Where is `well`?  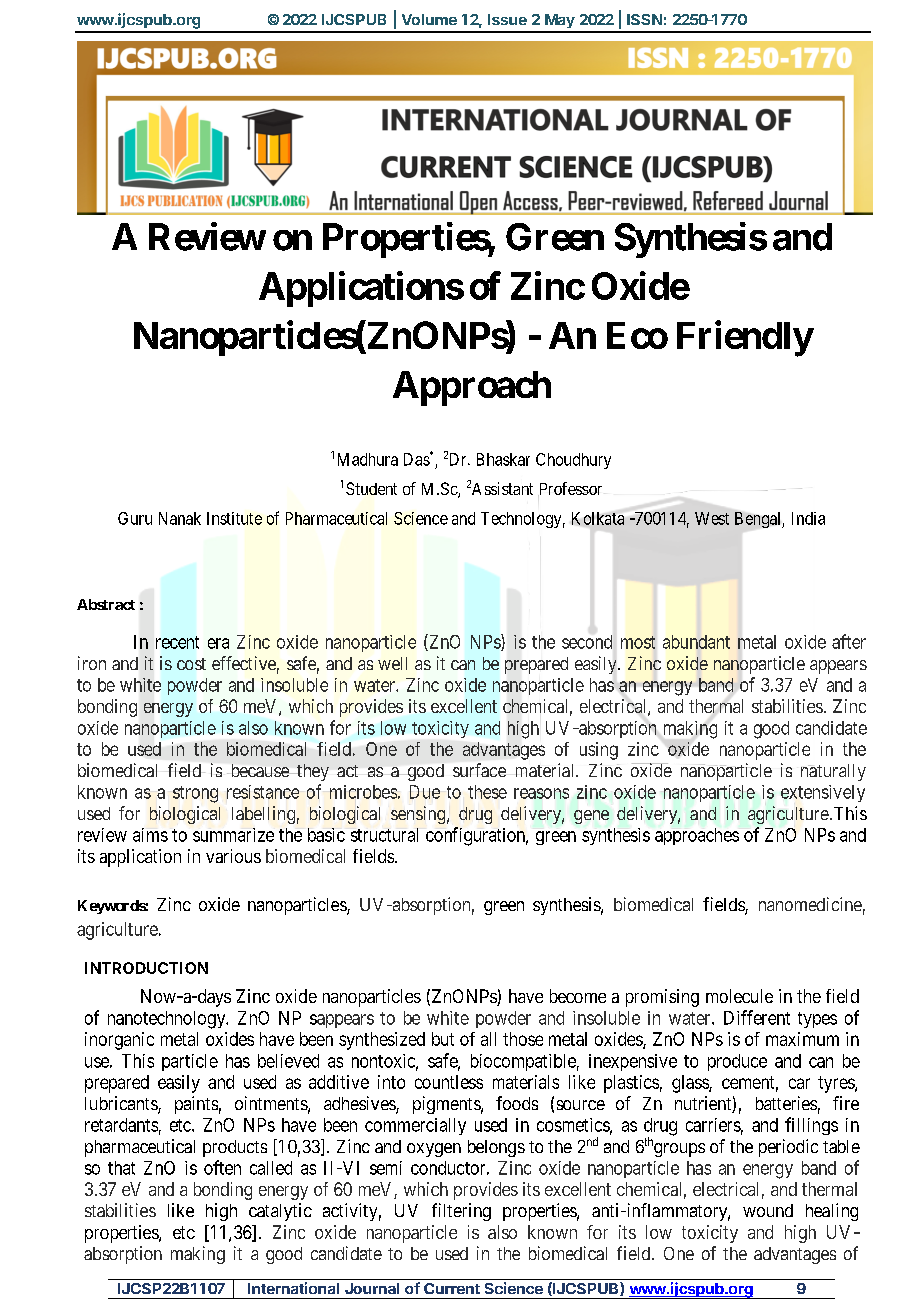
well is located at coordinates (392, 663).
